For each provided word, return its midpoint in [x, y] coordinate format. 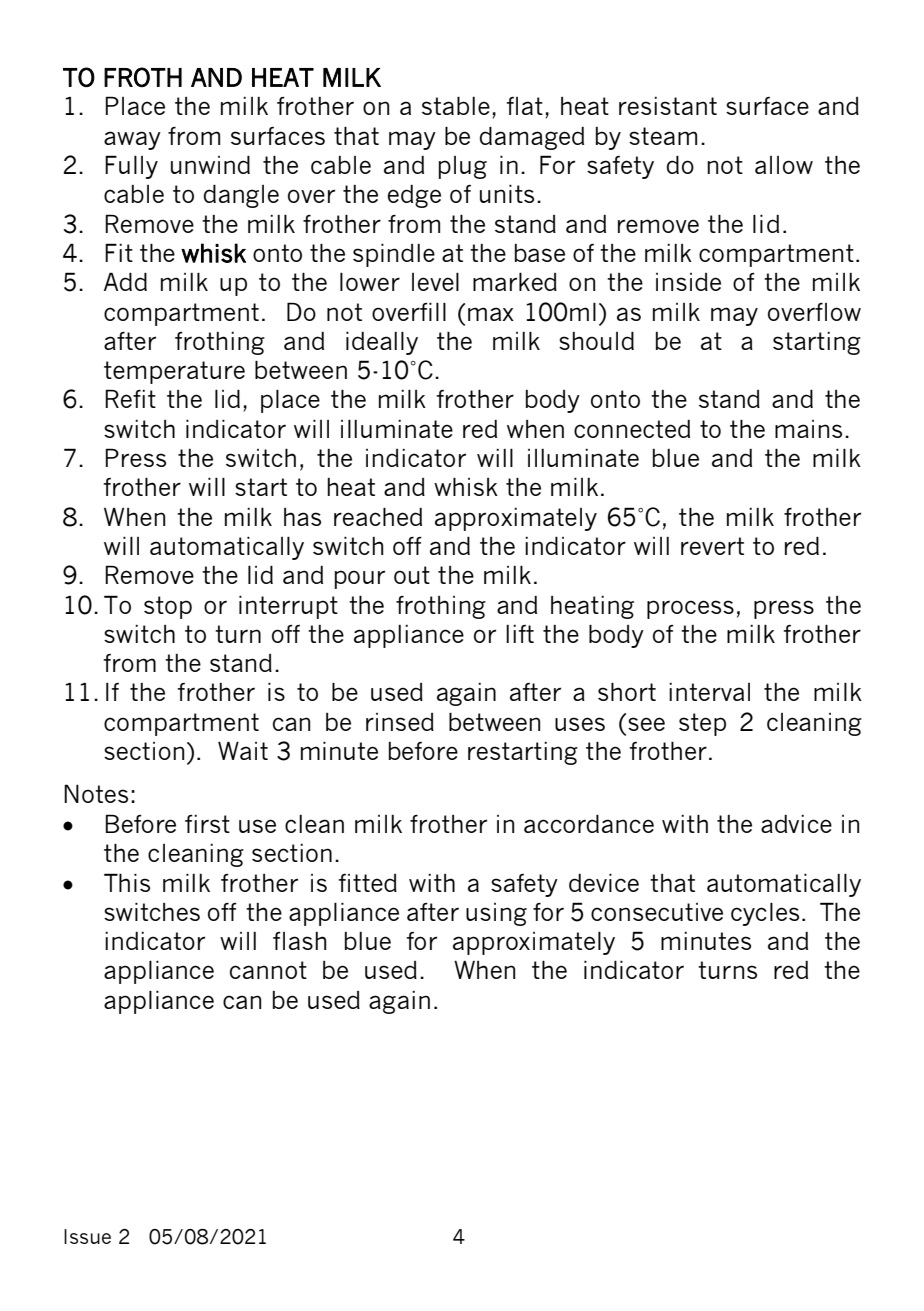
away [132, 140]
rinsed [400, 722]
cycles [765, 914]
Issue [87, 1236]
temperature [174, 372]
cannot [268, 970]
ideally [382, 343]
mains [808, 429]
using [496, 914]
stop [168, 607]
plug [463, 167]
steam [663, 136]
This [127, 882]
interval [709, 692]
